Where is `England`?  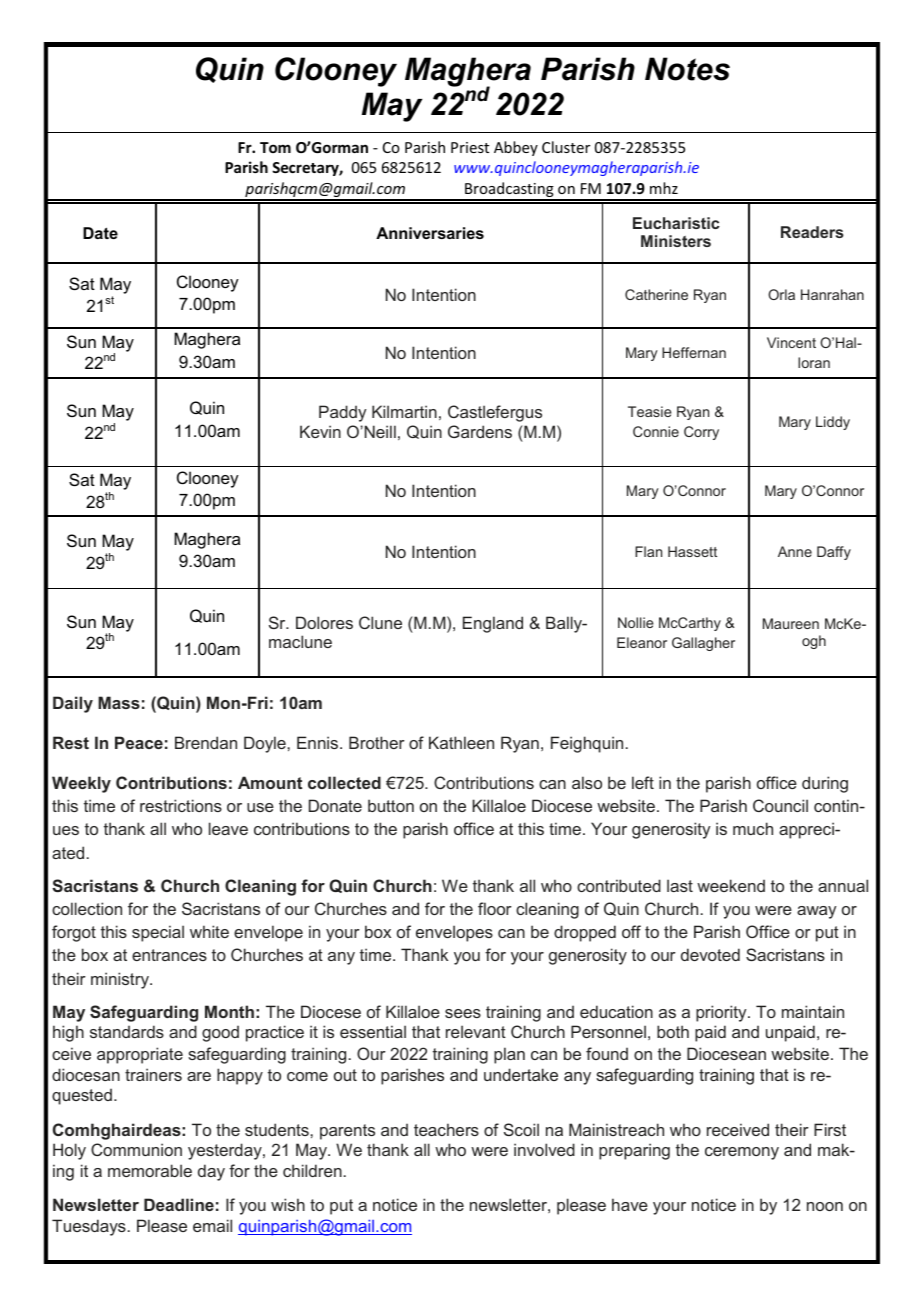 England is located at coordinates (493, 624).
